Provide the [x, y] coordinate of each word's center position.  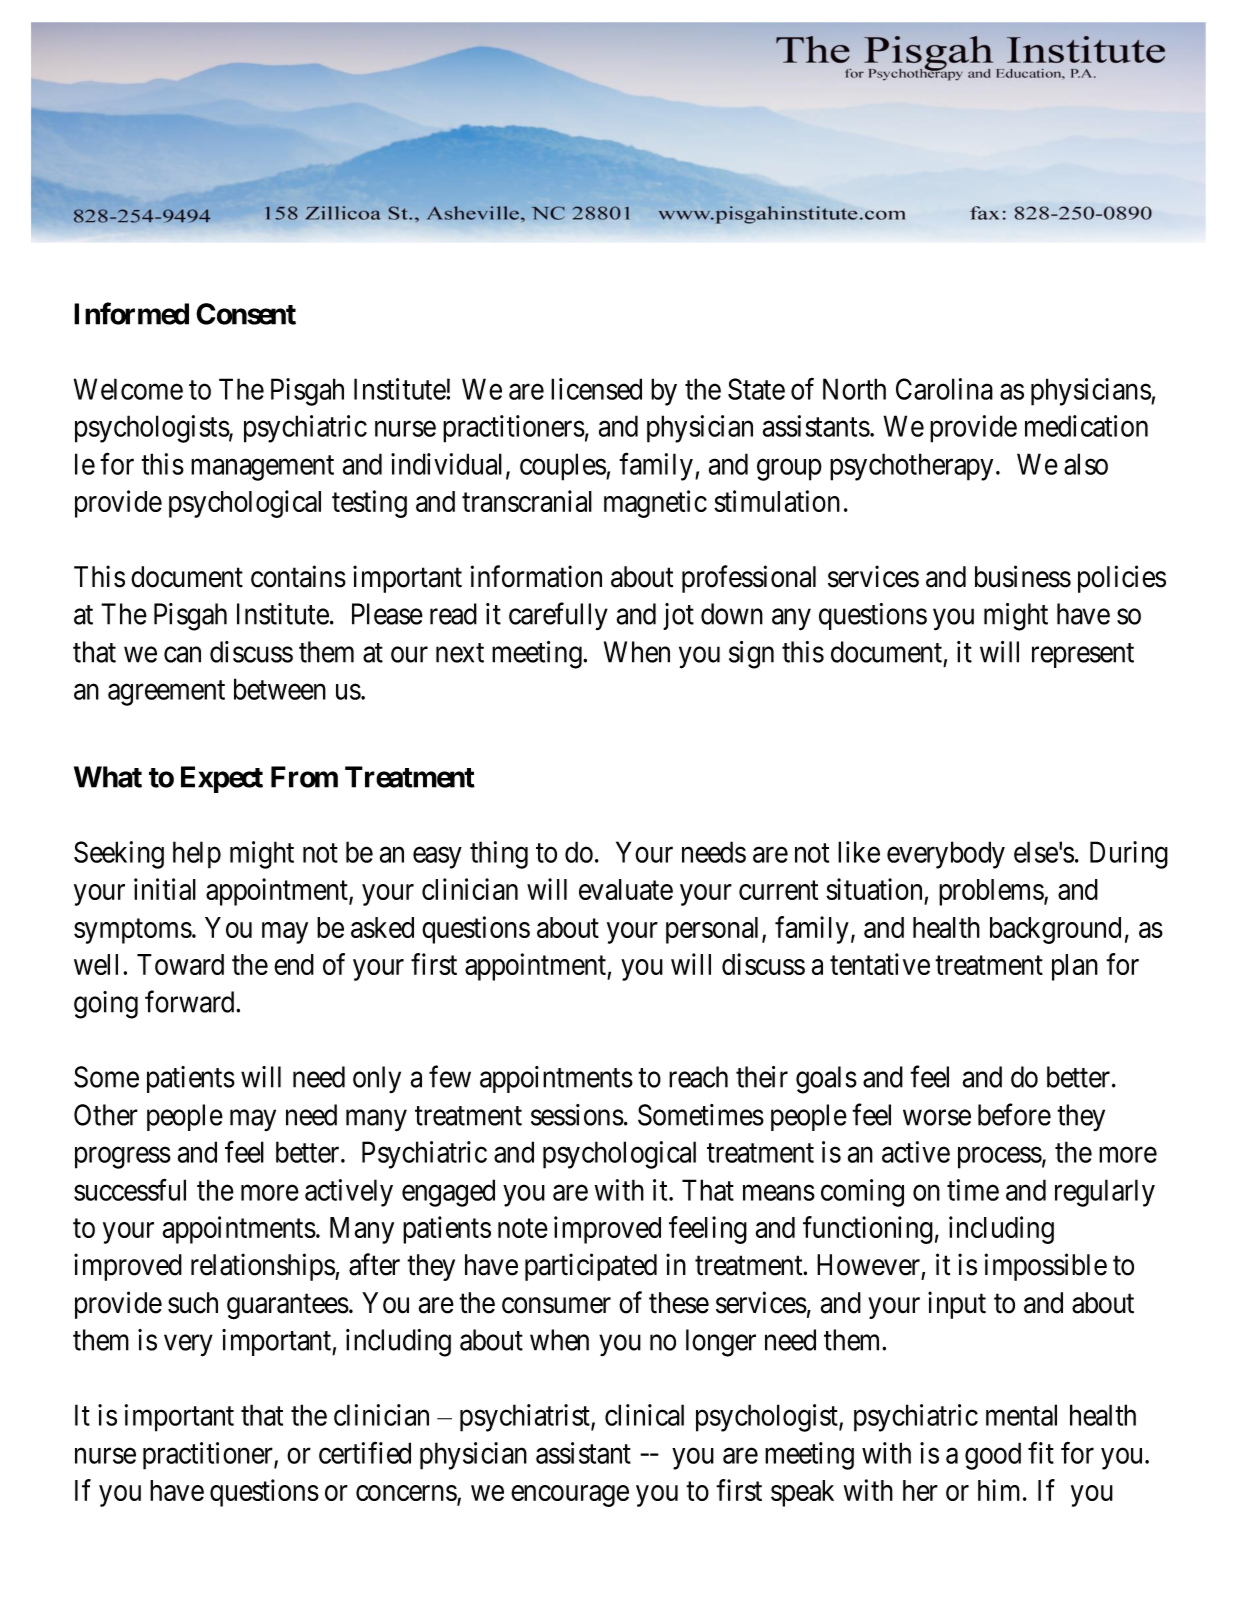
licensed [596, 389]
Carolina [944, 389]
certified [365, 1453]
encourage [570, 1496]
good [993, 1456]
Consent [246, 314]
